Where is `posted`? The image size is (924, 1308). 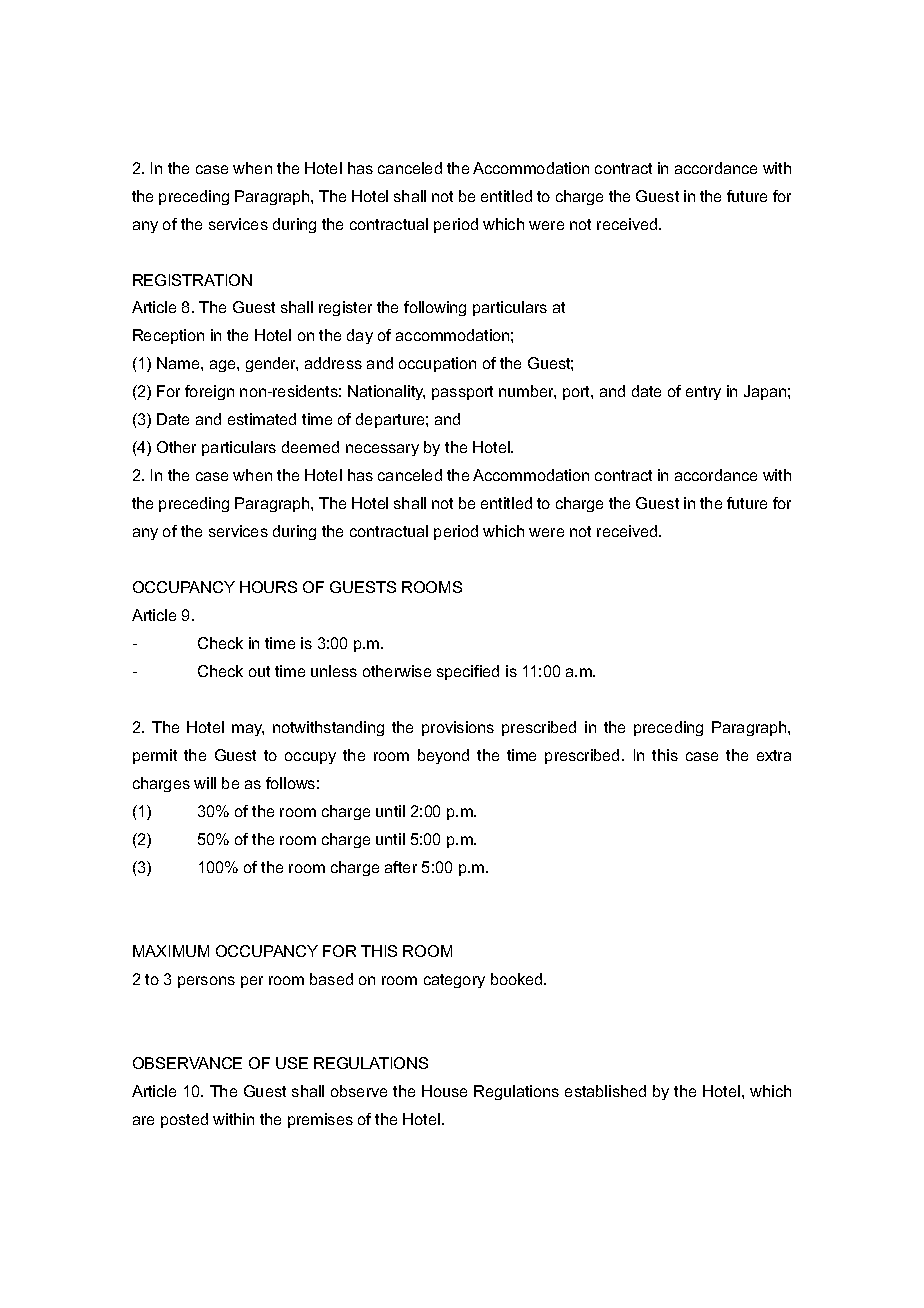 posted is located at coordinates (184, 1120).
